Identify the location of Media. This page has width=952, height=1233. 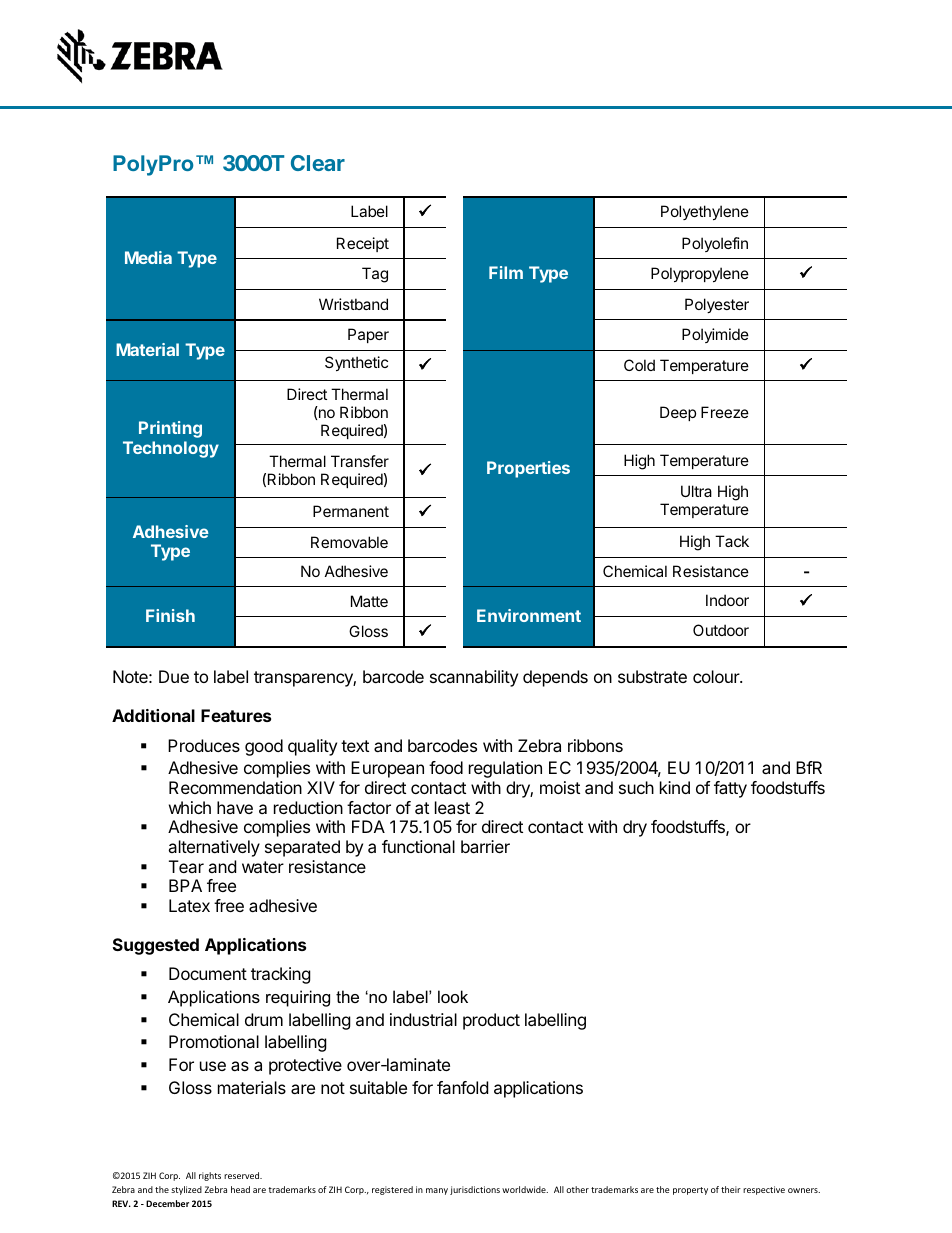
(148, 257).
